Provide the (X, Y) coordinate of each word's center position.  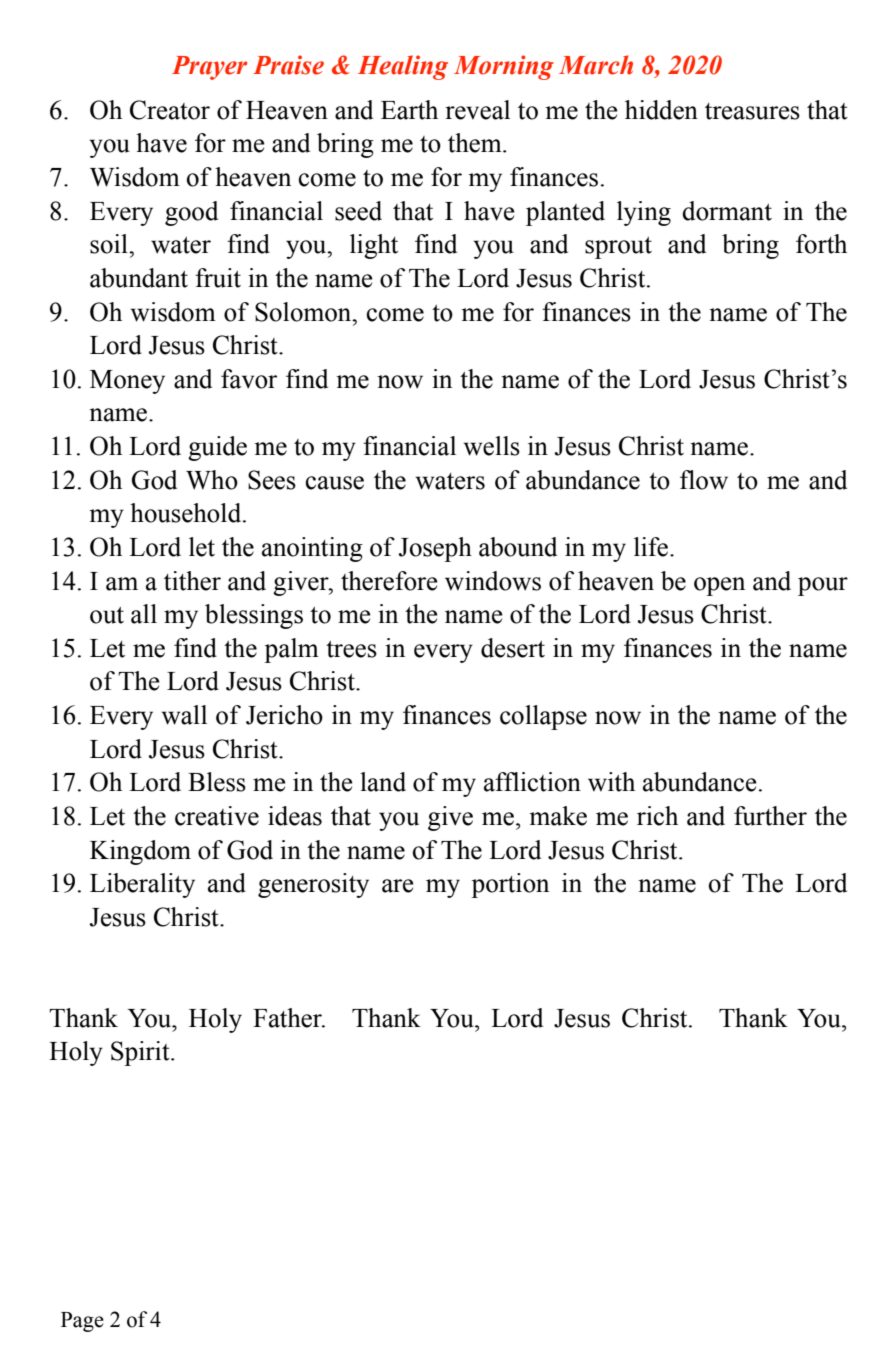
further (770, 816)
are (398, 886)
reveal (477, 110)
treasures (752, 111)
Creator (170, 110)
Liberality (142, 885)
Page (82, 1322)
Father (288, 1018)
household (187, 513)
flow (704, 480)
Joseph (435, 549)
